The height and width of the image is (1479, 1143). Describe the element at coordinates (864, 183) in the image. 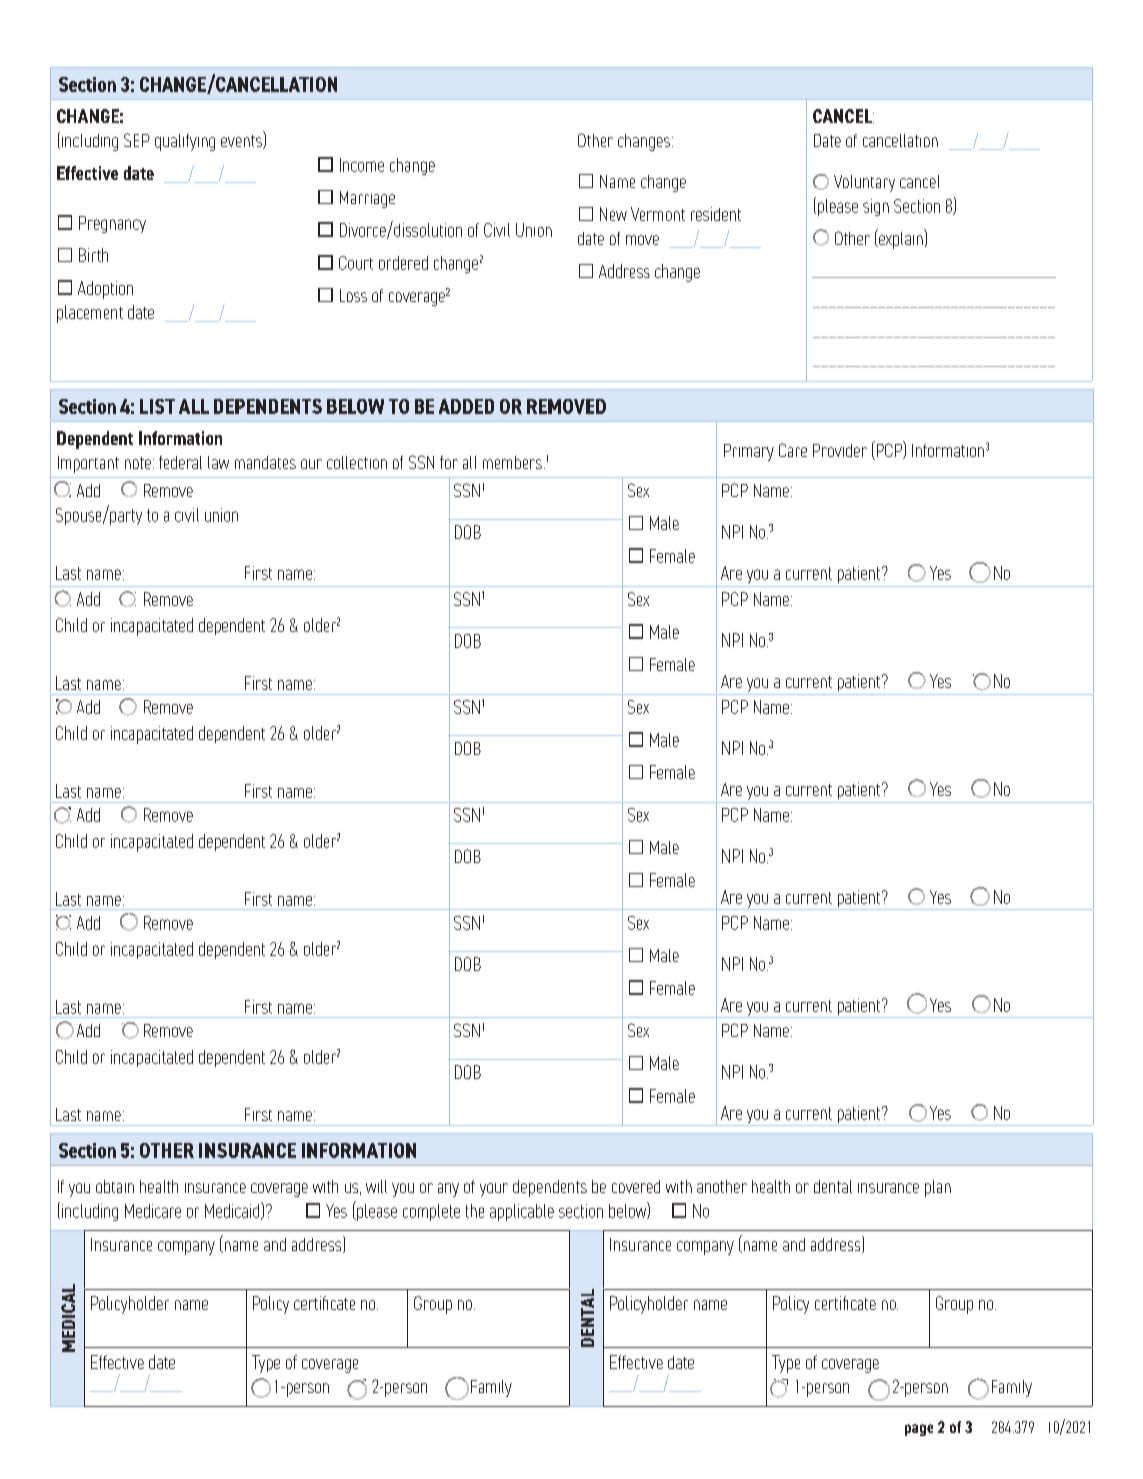

I see `Voluntary` at that location.
